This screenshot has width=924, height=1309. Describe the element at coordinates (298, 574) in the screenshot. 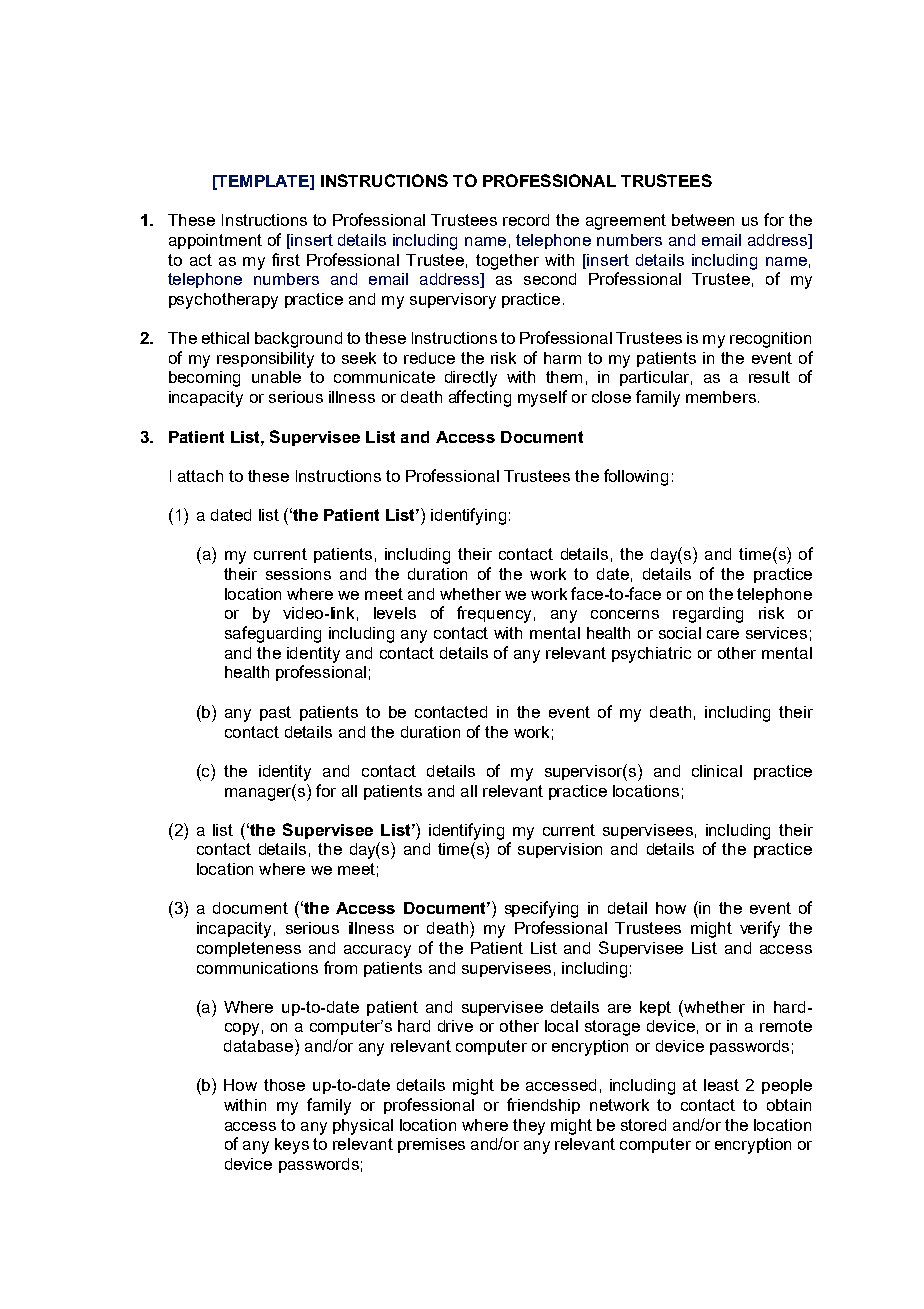

I see `sessions` at that location.
